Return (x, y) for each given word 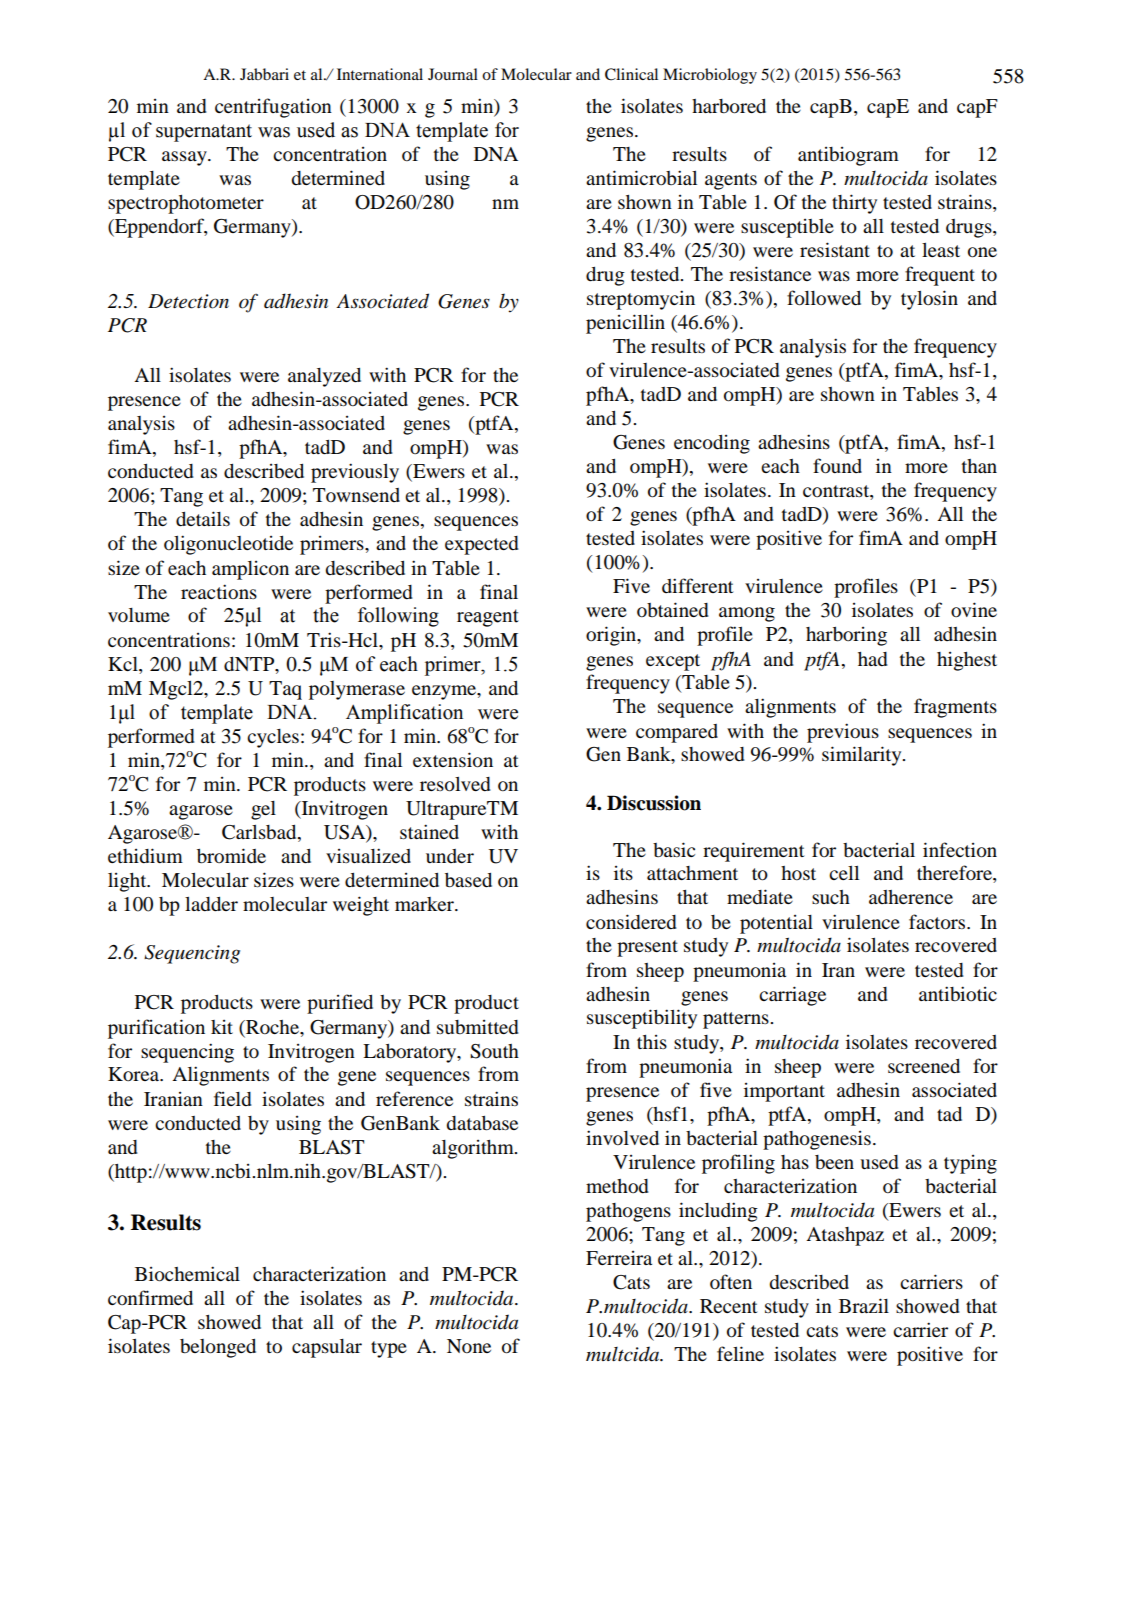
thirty (854, 204)
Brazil (864, 1305)
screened (924, 1066)
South (494, 1051)
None (469, 1346)
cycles (273, 738)
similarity (863, 756)
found (837, 466)
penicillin (625, 324)
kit (222, 1027)
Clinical (631, 74)
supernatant (204, 133)
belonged (218, 1348)
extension (453, 760)
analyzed (324, 377)
